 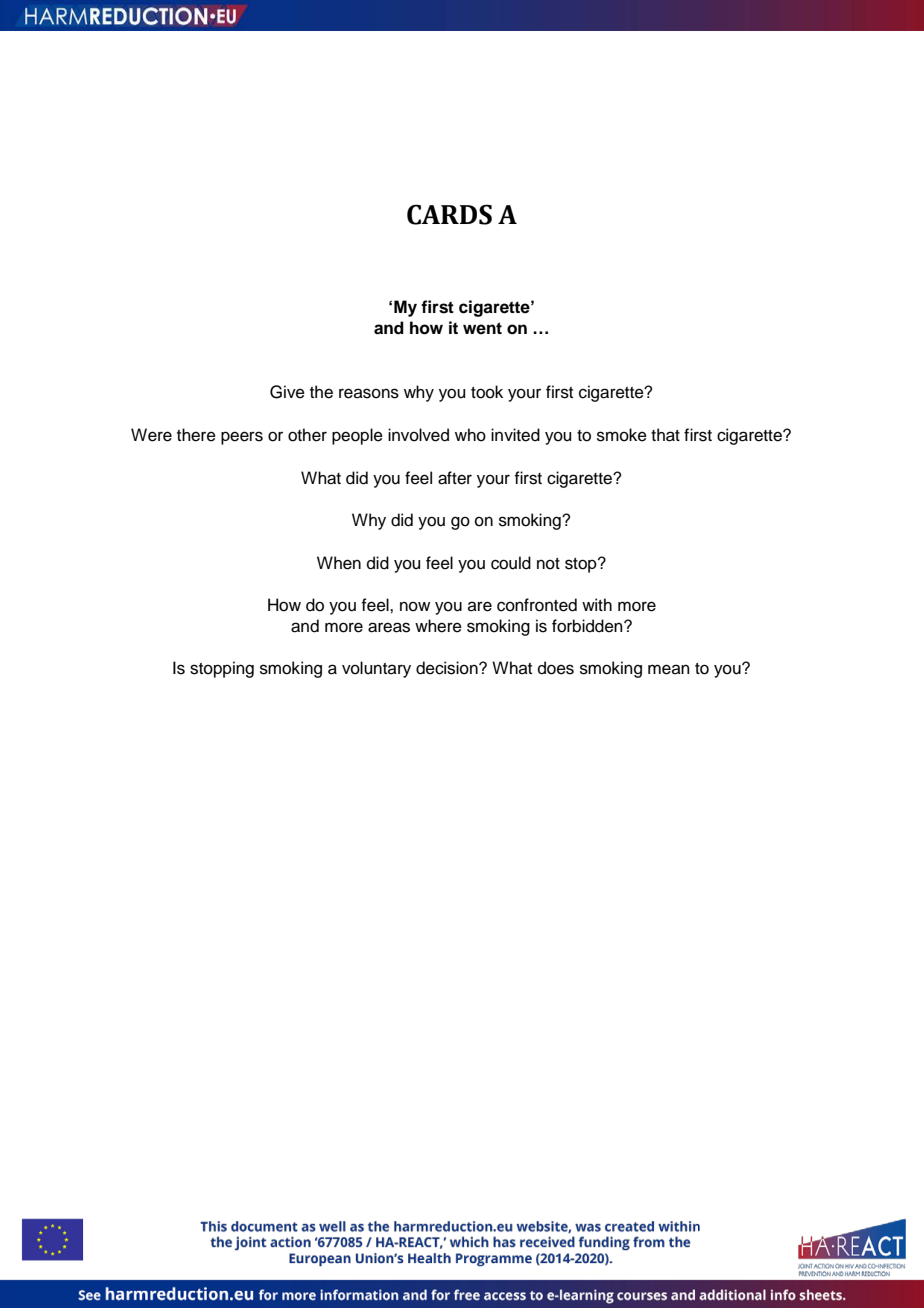 What do you see at coordinates (448, 668) in the screenshot?
I see `decision` at bounding box center [448, 668].
